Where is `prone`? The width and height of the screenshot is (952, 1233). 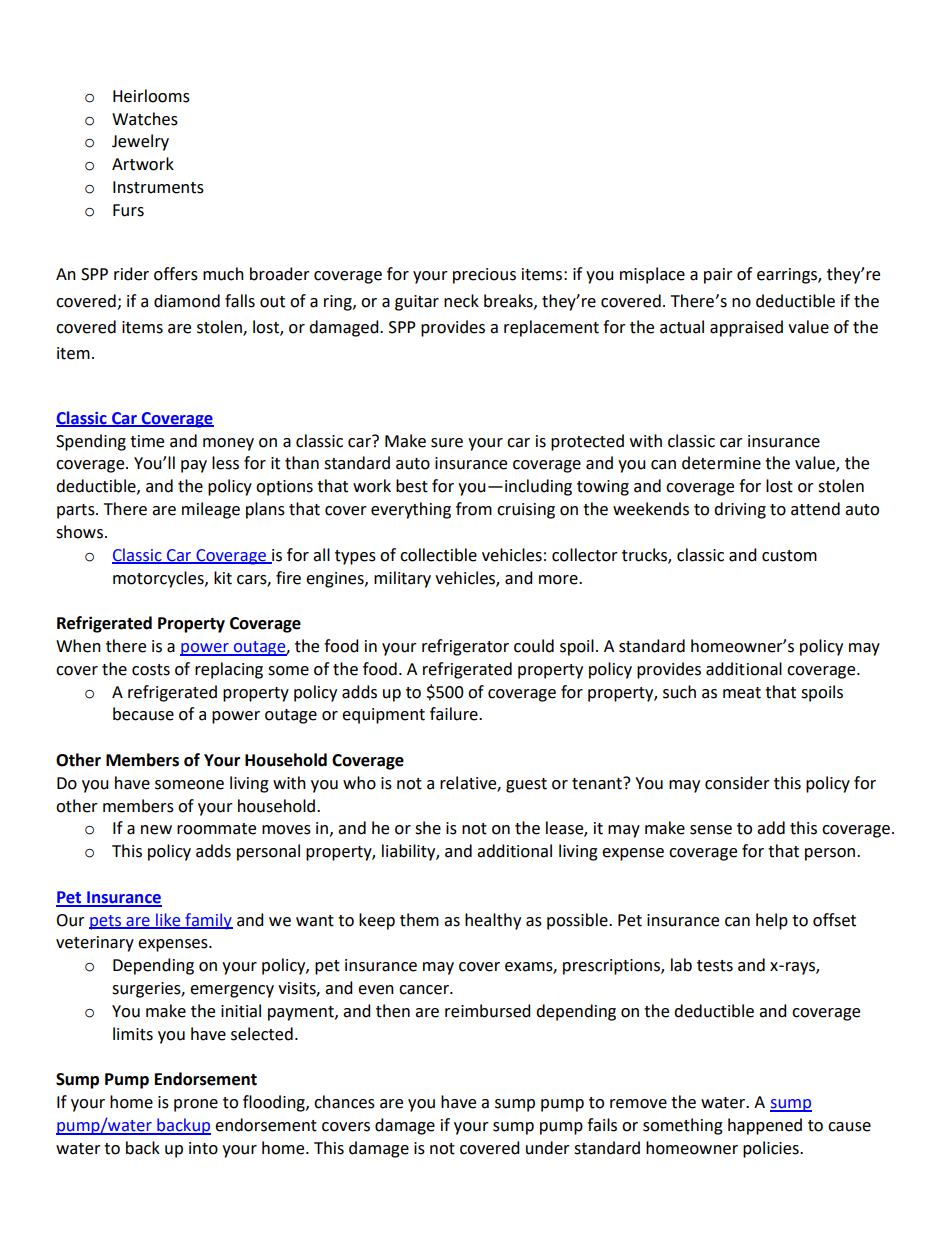
prone is located at coordinates (196, 1105).
